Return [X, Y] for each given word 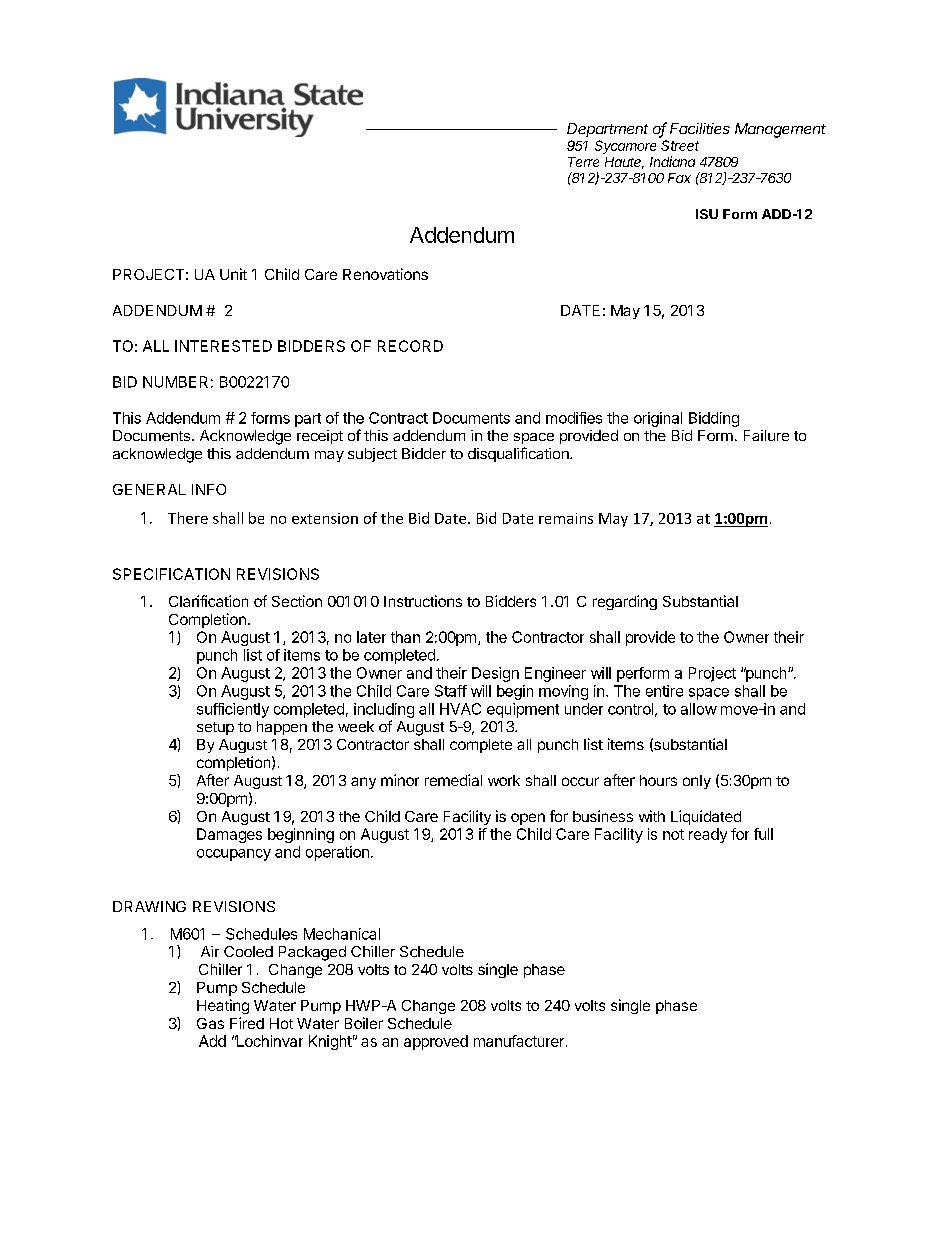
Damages [229, 835]
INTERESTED [223, 346]
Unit [233, 274]
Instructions [423, 601]
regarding [625, 602]
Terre [583, 162]
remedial [453, 780]
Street [680, 145]
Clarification [208, 601]
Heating [223, 1006]
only [697, 782]
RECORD [410, 346]
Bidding [714, 419]
